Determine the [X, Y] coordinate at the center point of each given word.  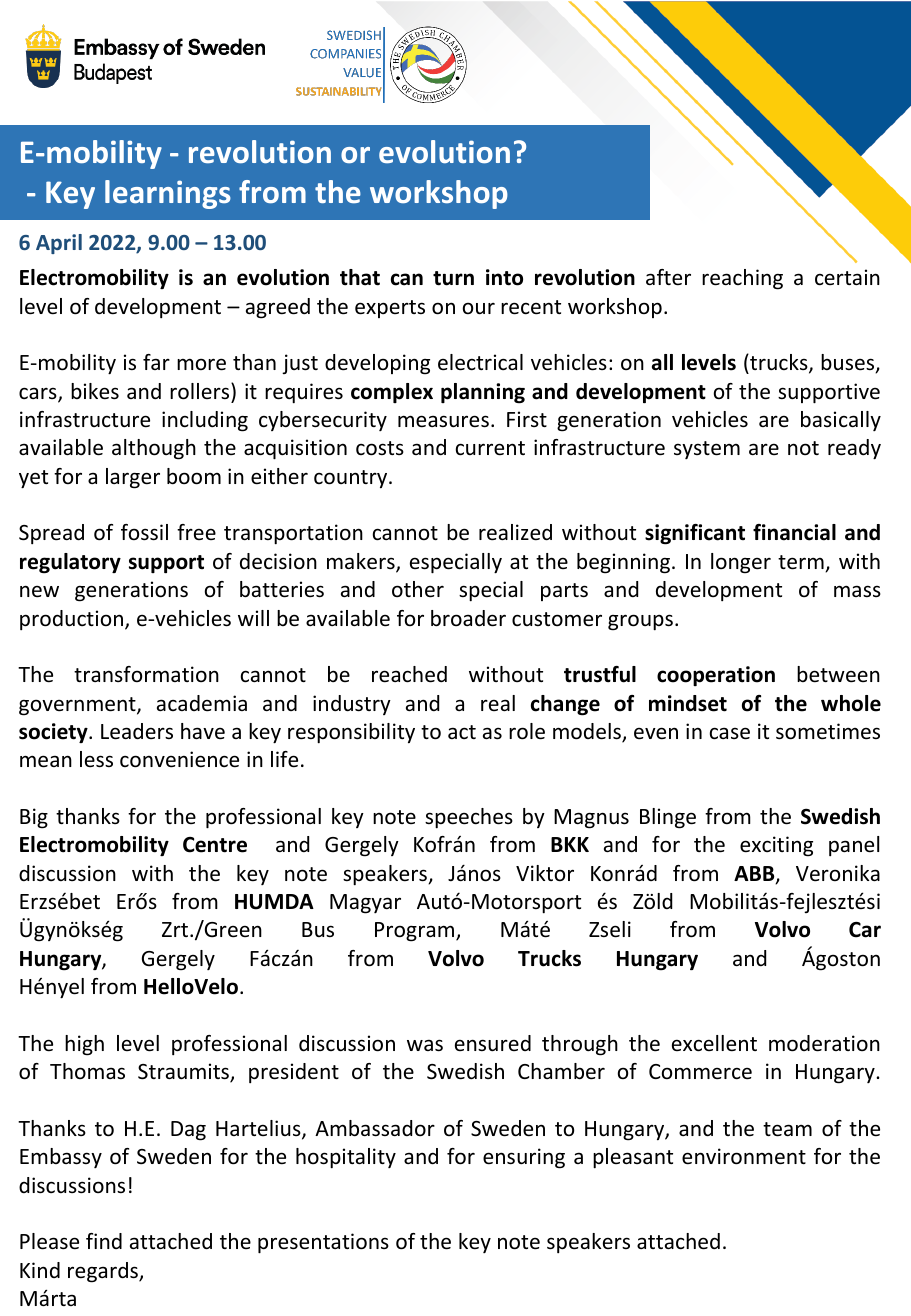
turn [453, 278]
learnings [168, 194]
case [730, 733]
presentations [323, 1243]
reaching [742, 279]
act [462, 732]
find [104, 1241]
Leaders [137, 731]
